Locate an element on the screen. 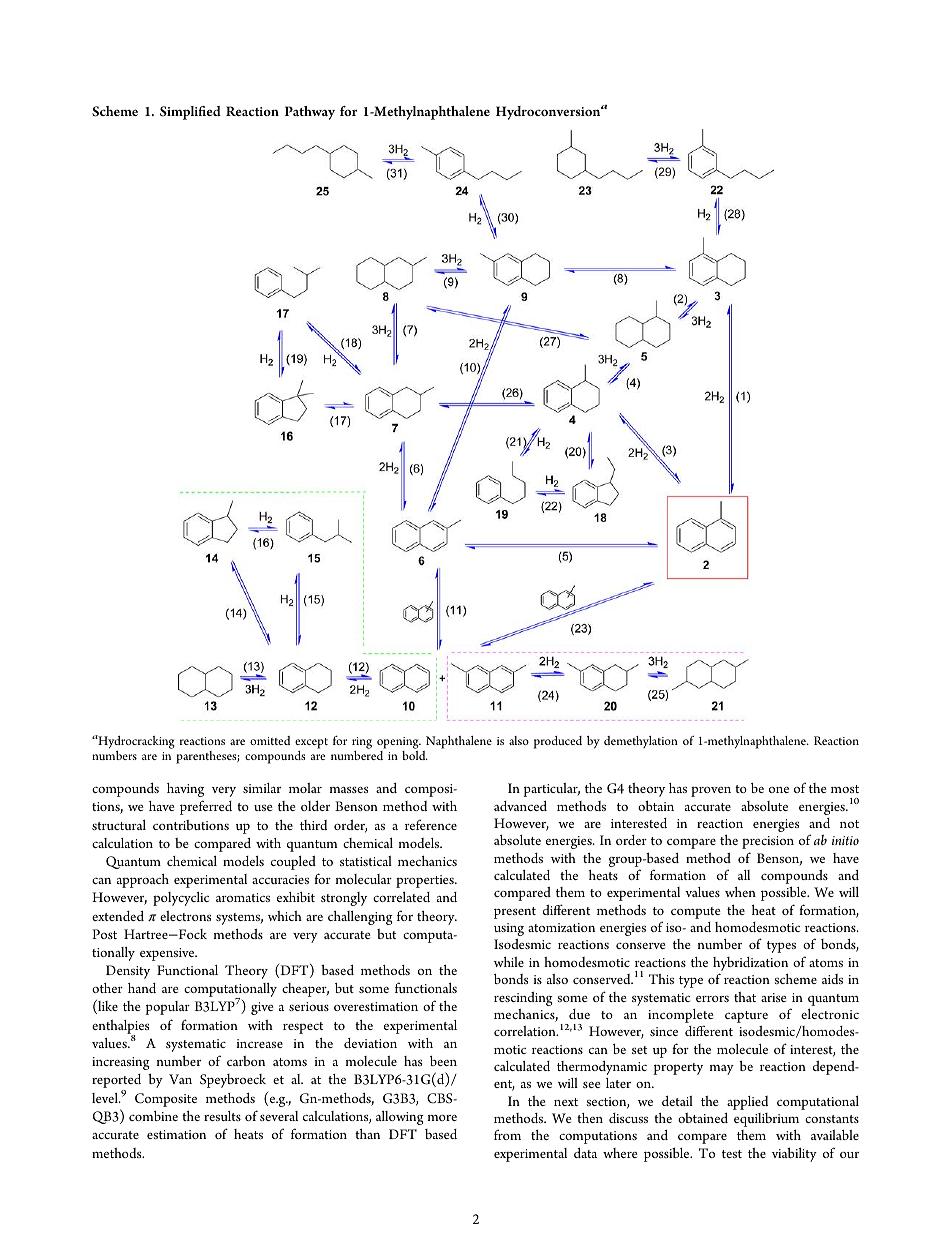 This screenshot has height=1246, width=952. results is located at coordinates (222, 1116).
